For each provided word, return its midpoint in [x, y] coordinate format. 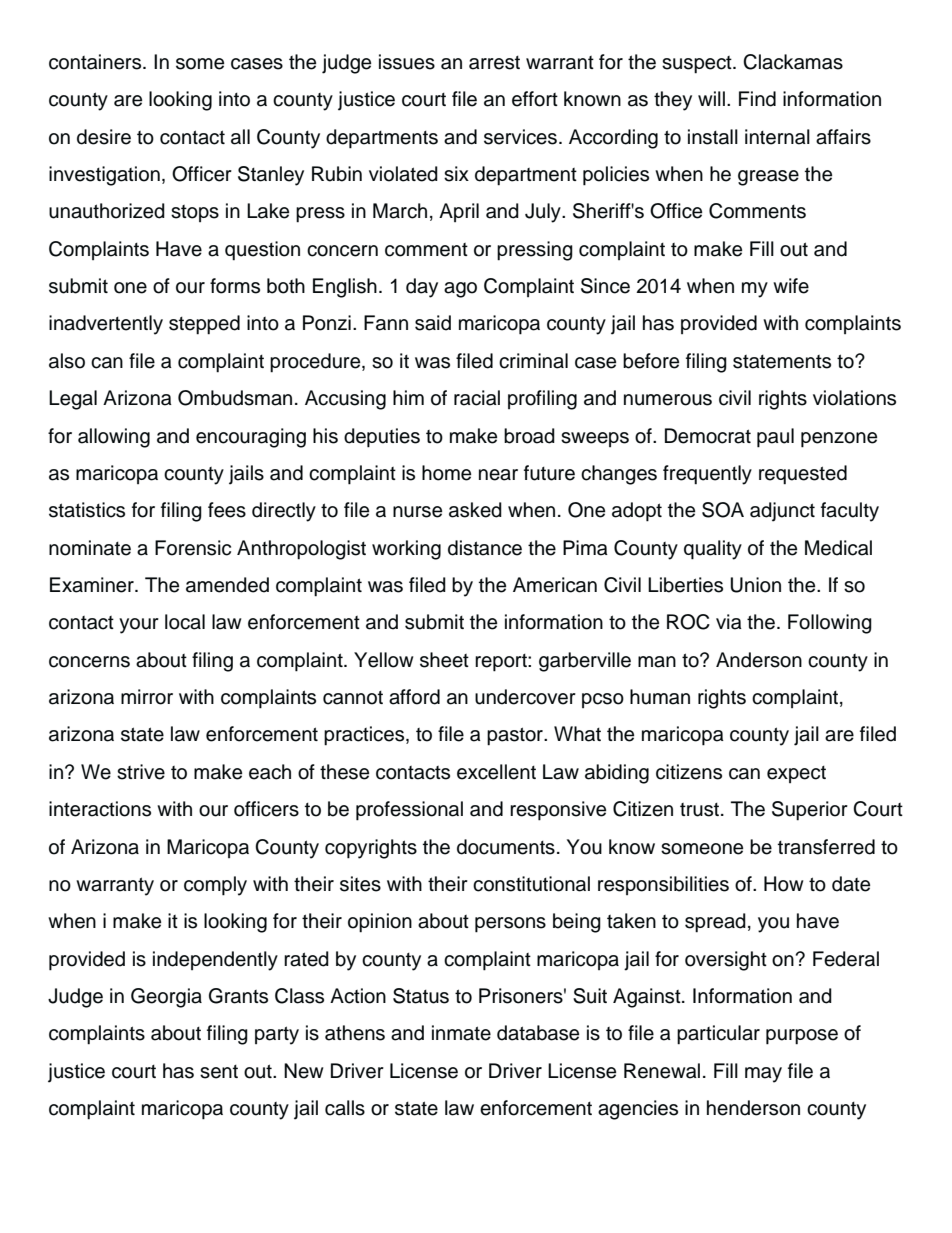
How [784, 884]
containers [96, 62]
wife [791, 286]
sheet [444, 660]
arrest [494, 63]
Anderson [759, 660]
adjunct [782, 512]
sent [219, 1072]
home [446, 473]
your [139, 626]
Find [757, 99]
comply [215, 886]
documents [506, 847]
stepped [204, 325]
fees [227, 510]
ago [460, 290]
